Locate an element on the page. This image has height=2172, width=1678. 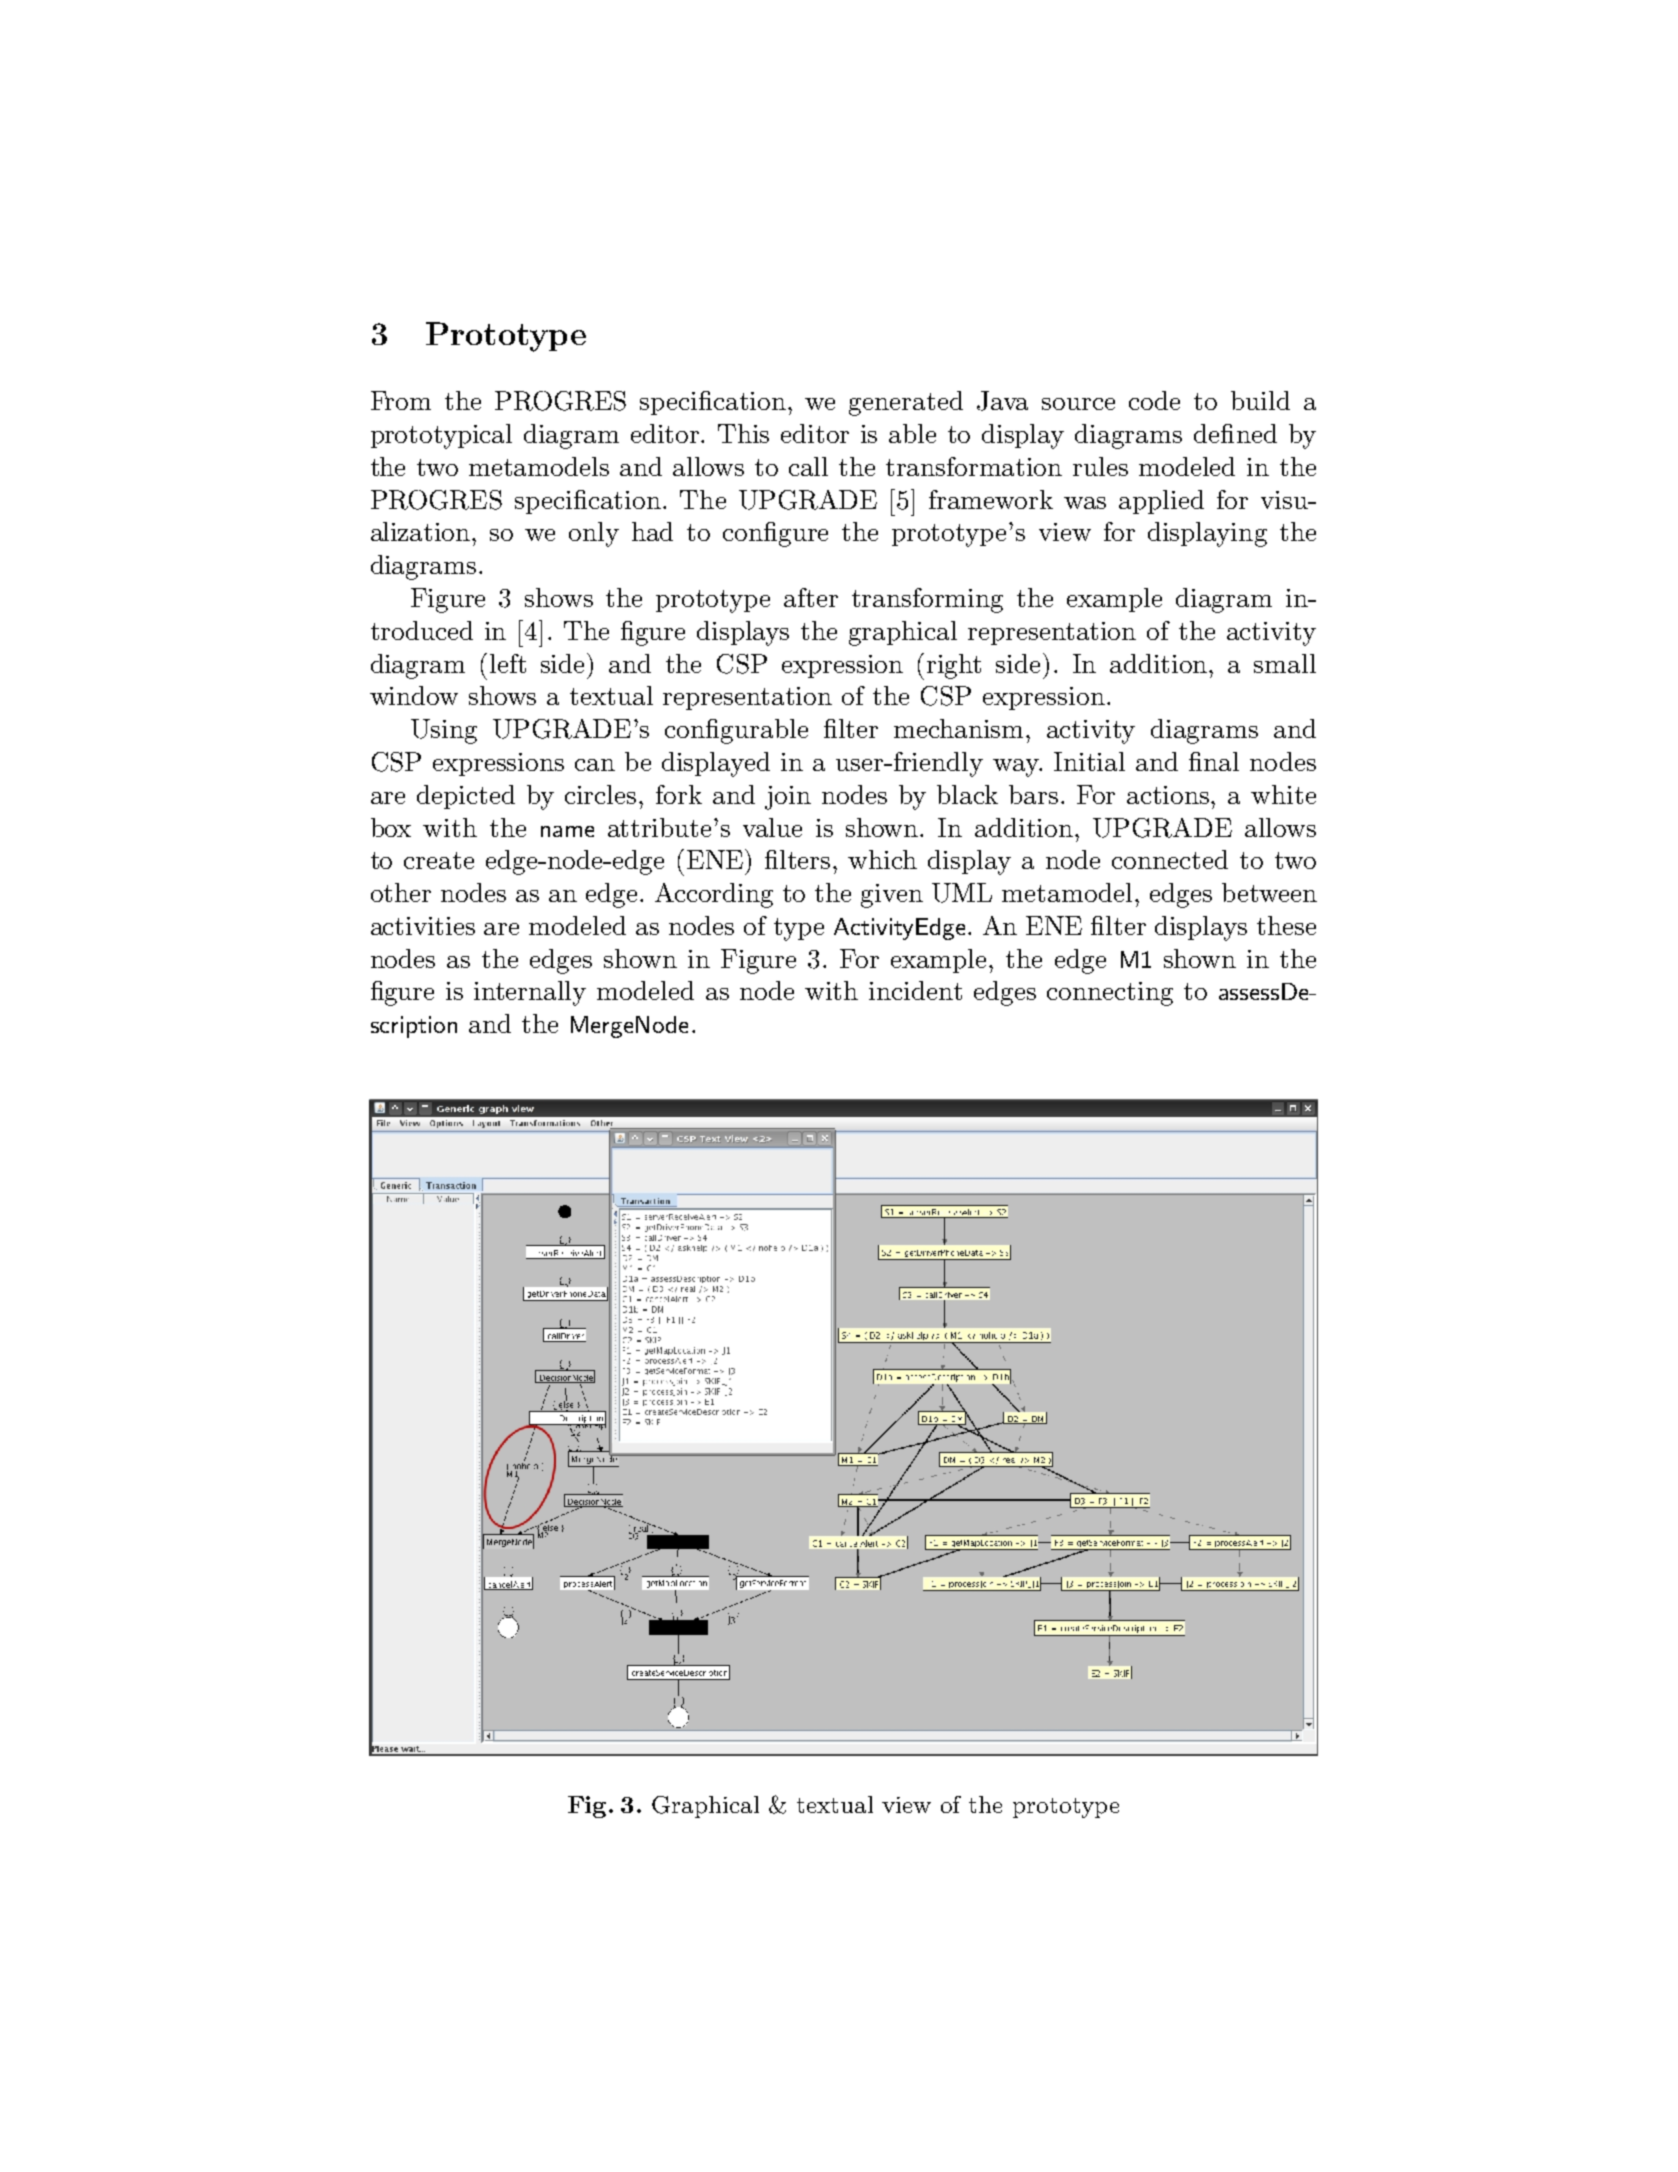
generated is located at coordinates (906, 403).
